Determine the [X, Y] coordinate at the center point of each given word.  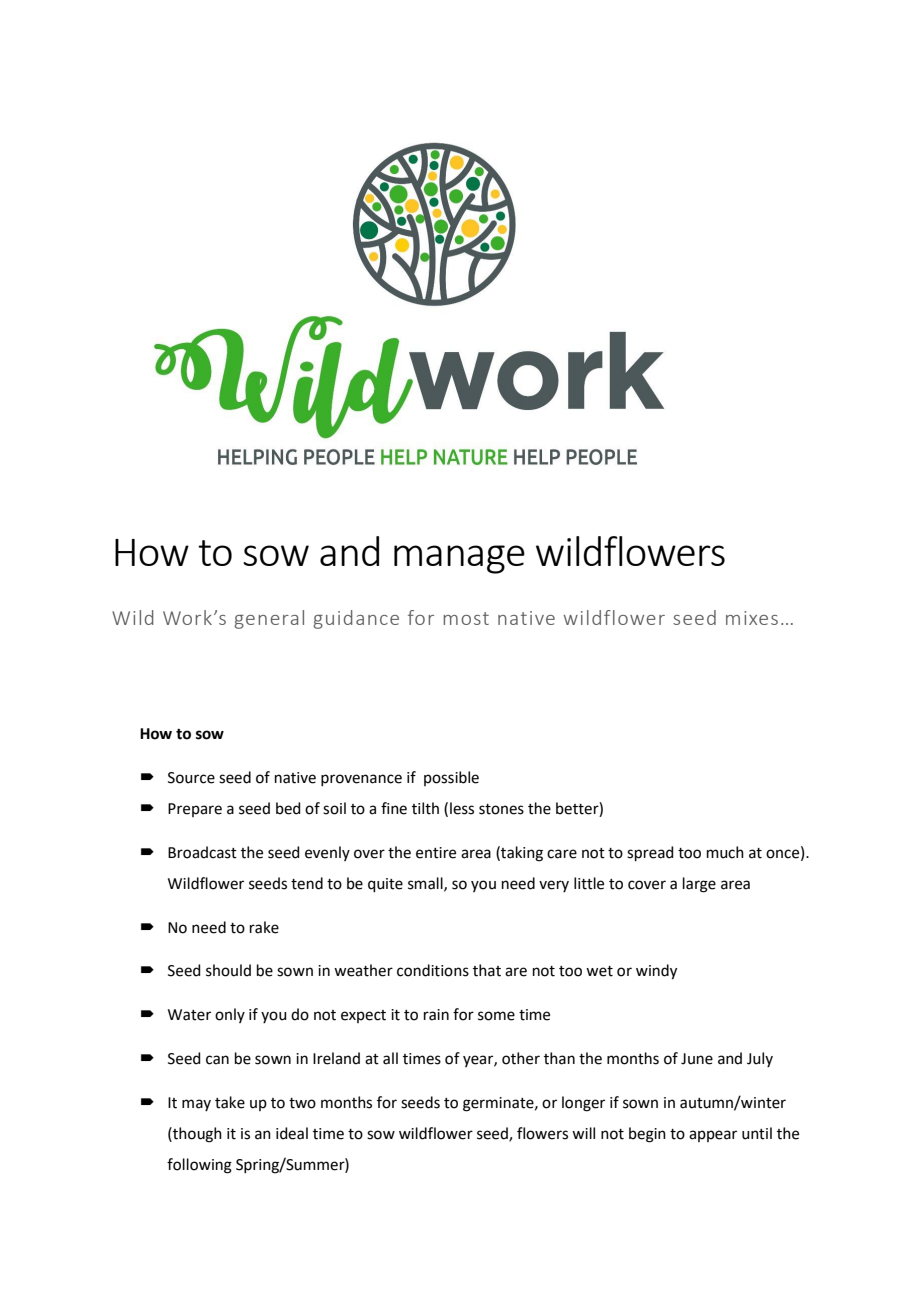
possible [451, 778]
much [725, 852]
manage [459, 559]
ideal [292, 1133]
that [487, 970]
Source [191, 778]
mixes [752, 618]
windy [656, 972]
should [228, 970]
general [269, 619]
